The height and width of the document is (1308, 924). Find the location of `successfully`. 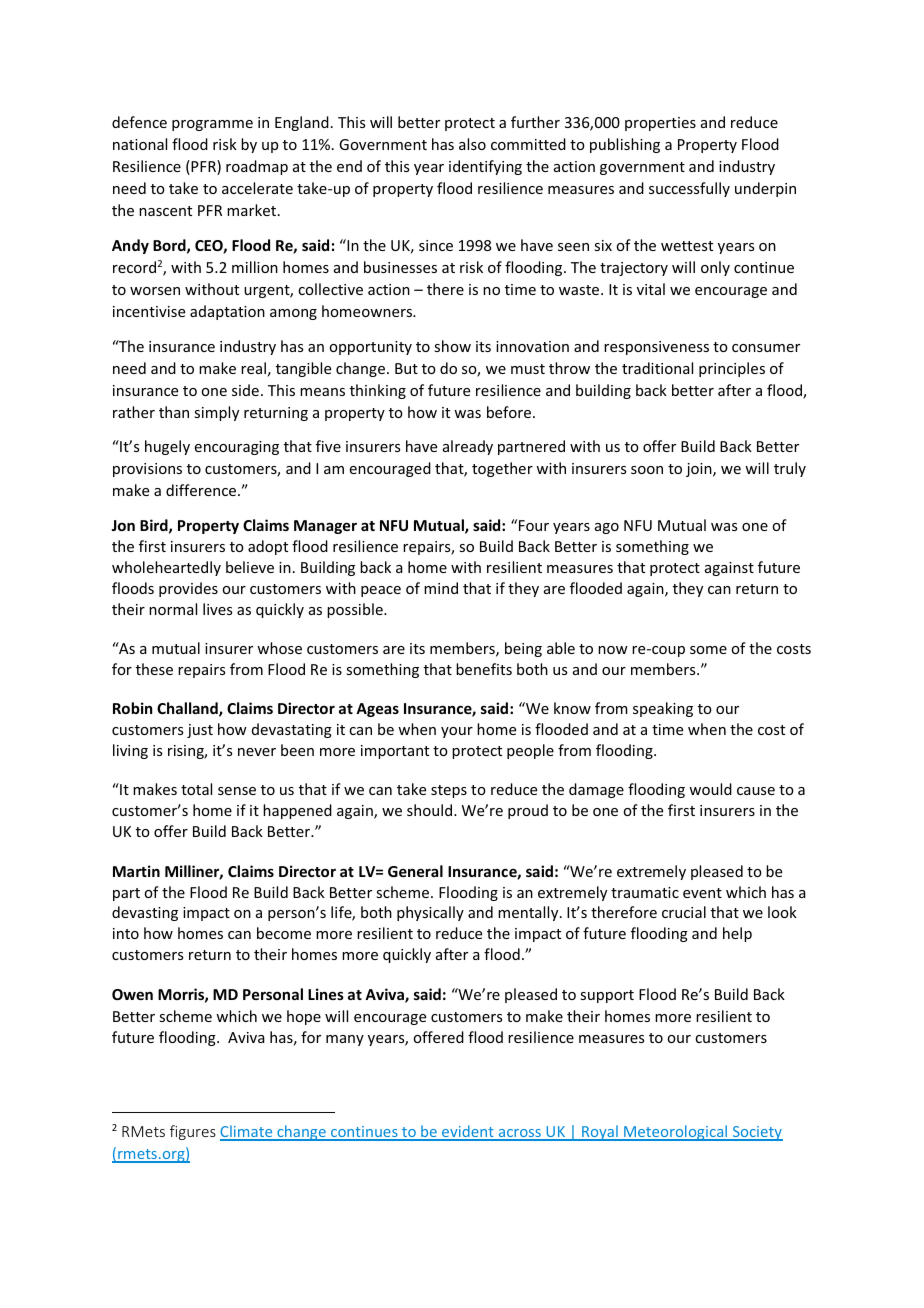

successfully is located at coordinates (689, 189).
